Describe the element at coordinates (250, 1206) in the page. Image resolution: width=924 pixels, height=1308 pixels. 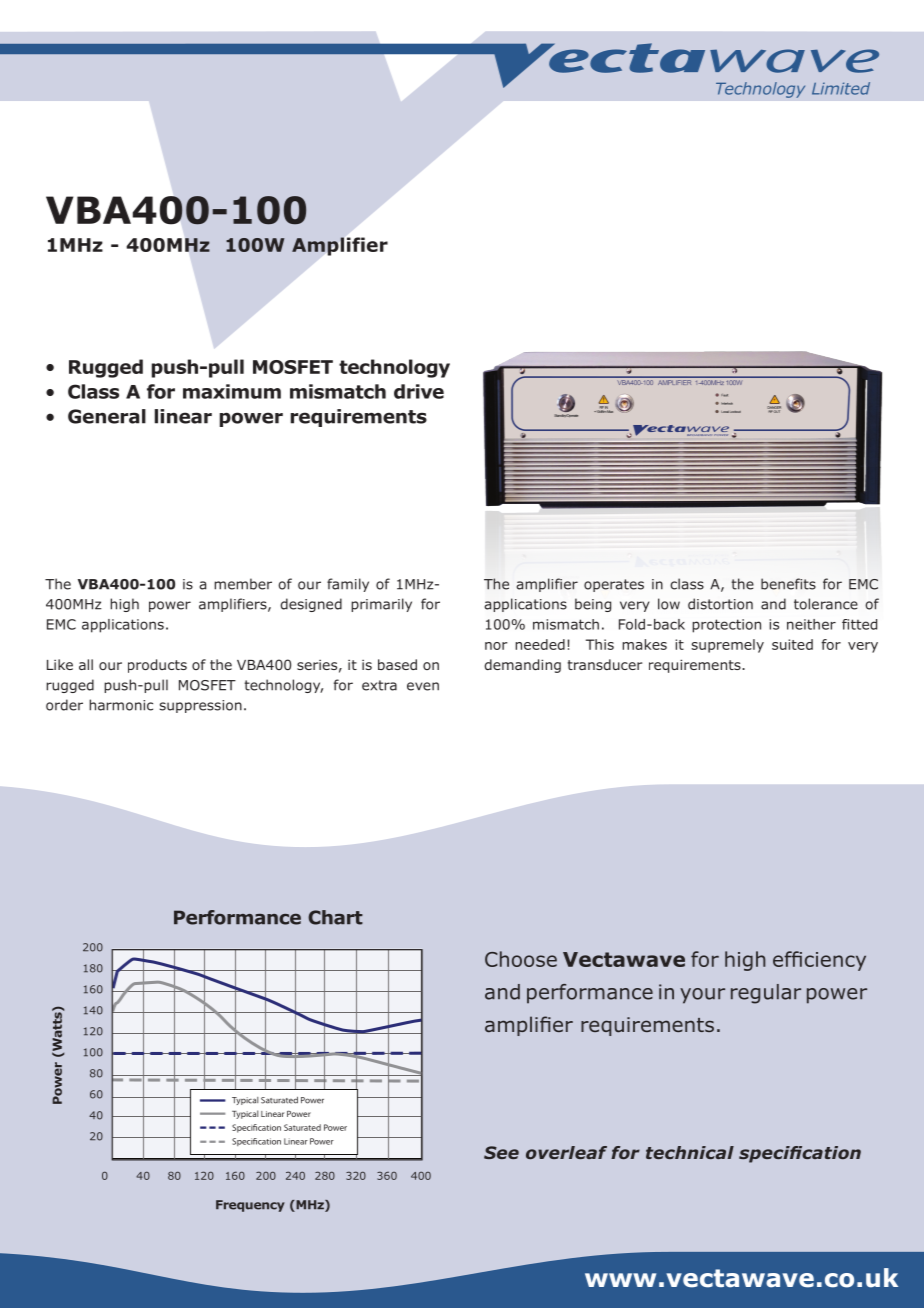
I see `Frequency` at that location.
